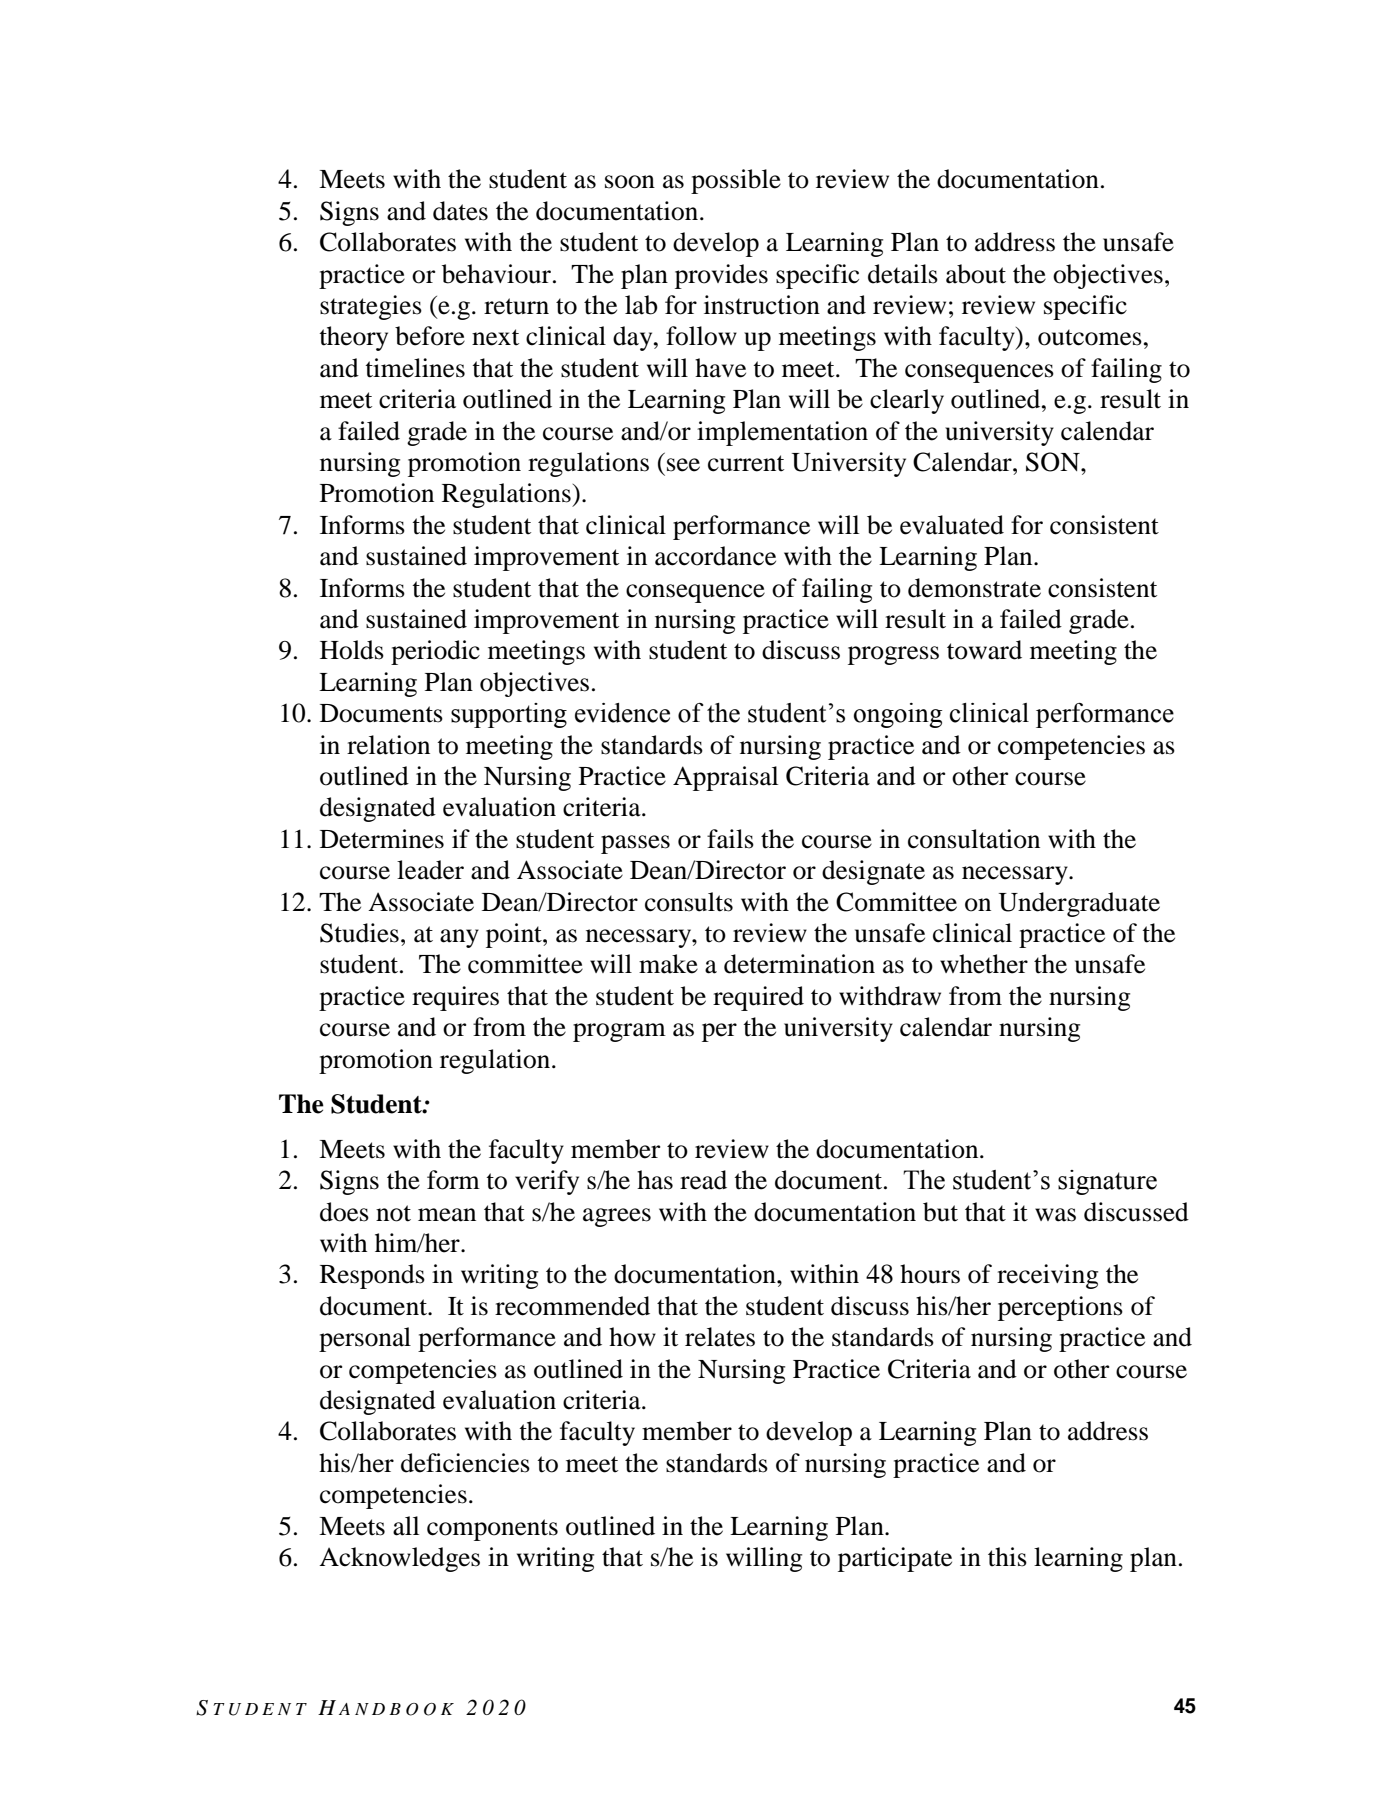 This image has height=1802, width=1392. Describe the element at coordinates (974, 839) in the image. I see `consultation` at that location.
